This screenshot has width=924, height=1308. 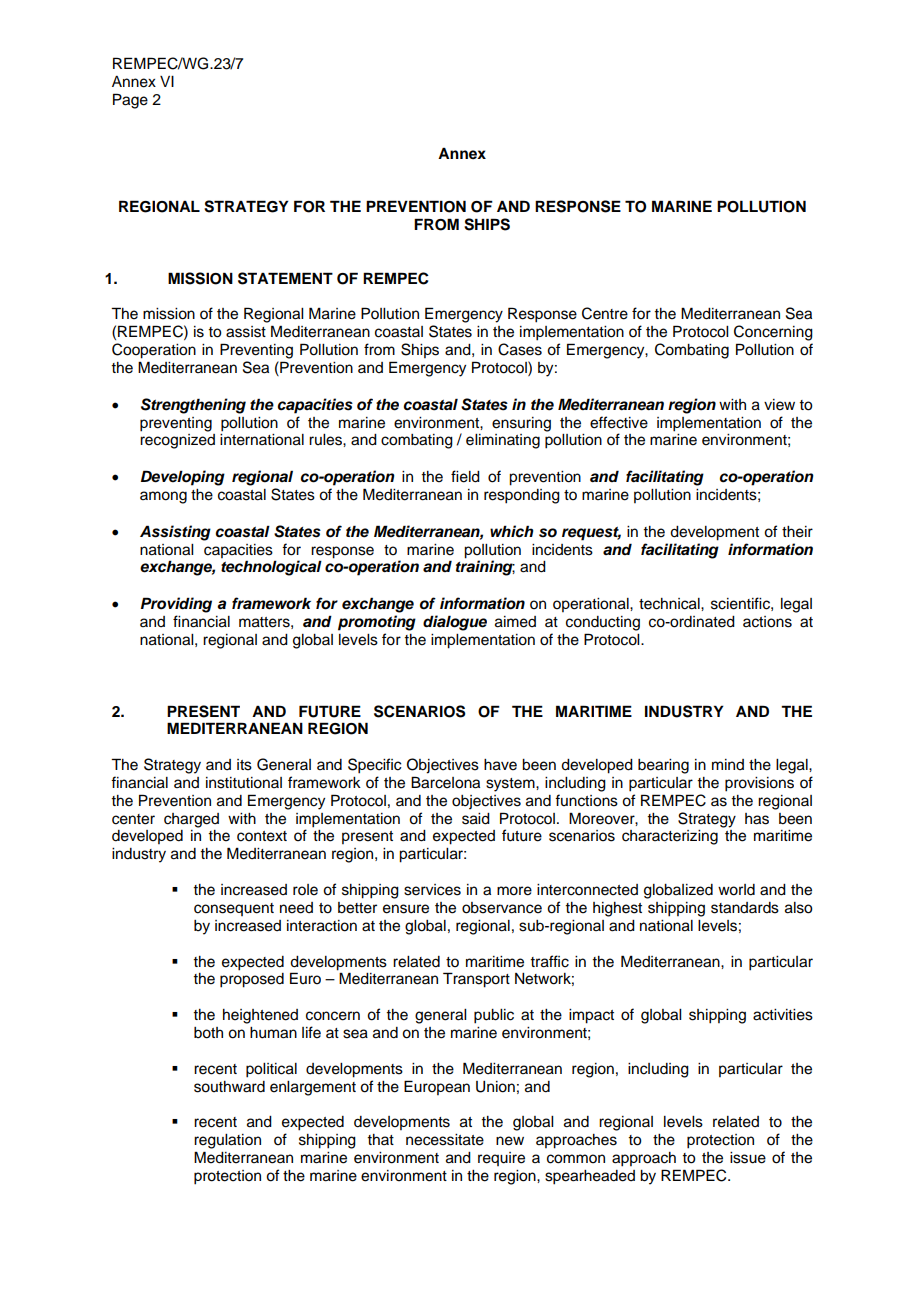 What do you see at coordinates (227, 1141) in the screenshot?
I see `regulation` at bounding box center [227, 1141].
